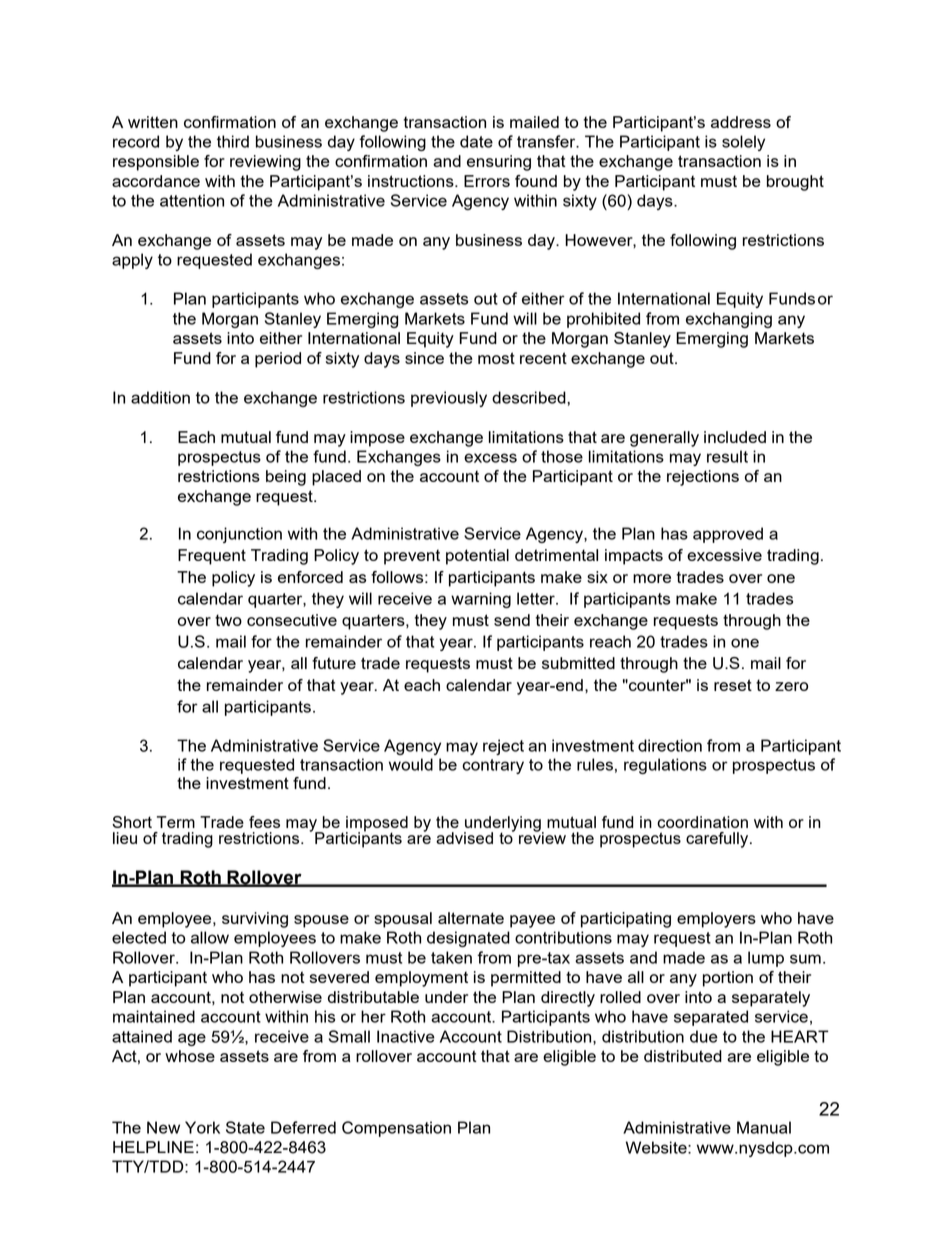 Image resolution: width=952 pixels, height=1233 pixels. What do you see at coordinates (481, 600) in the page?
I see `warning` at bounding box center [481, 600].
